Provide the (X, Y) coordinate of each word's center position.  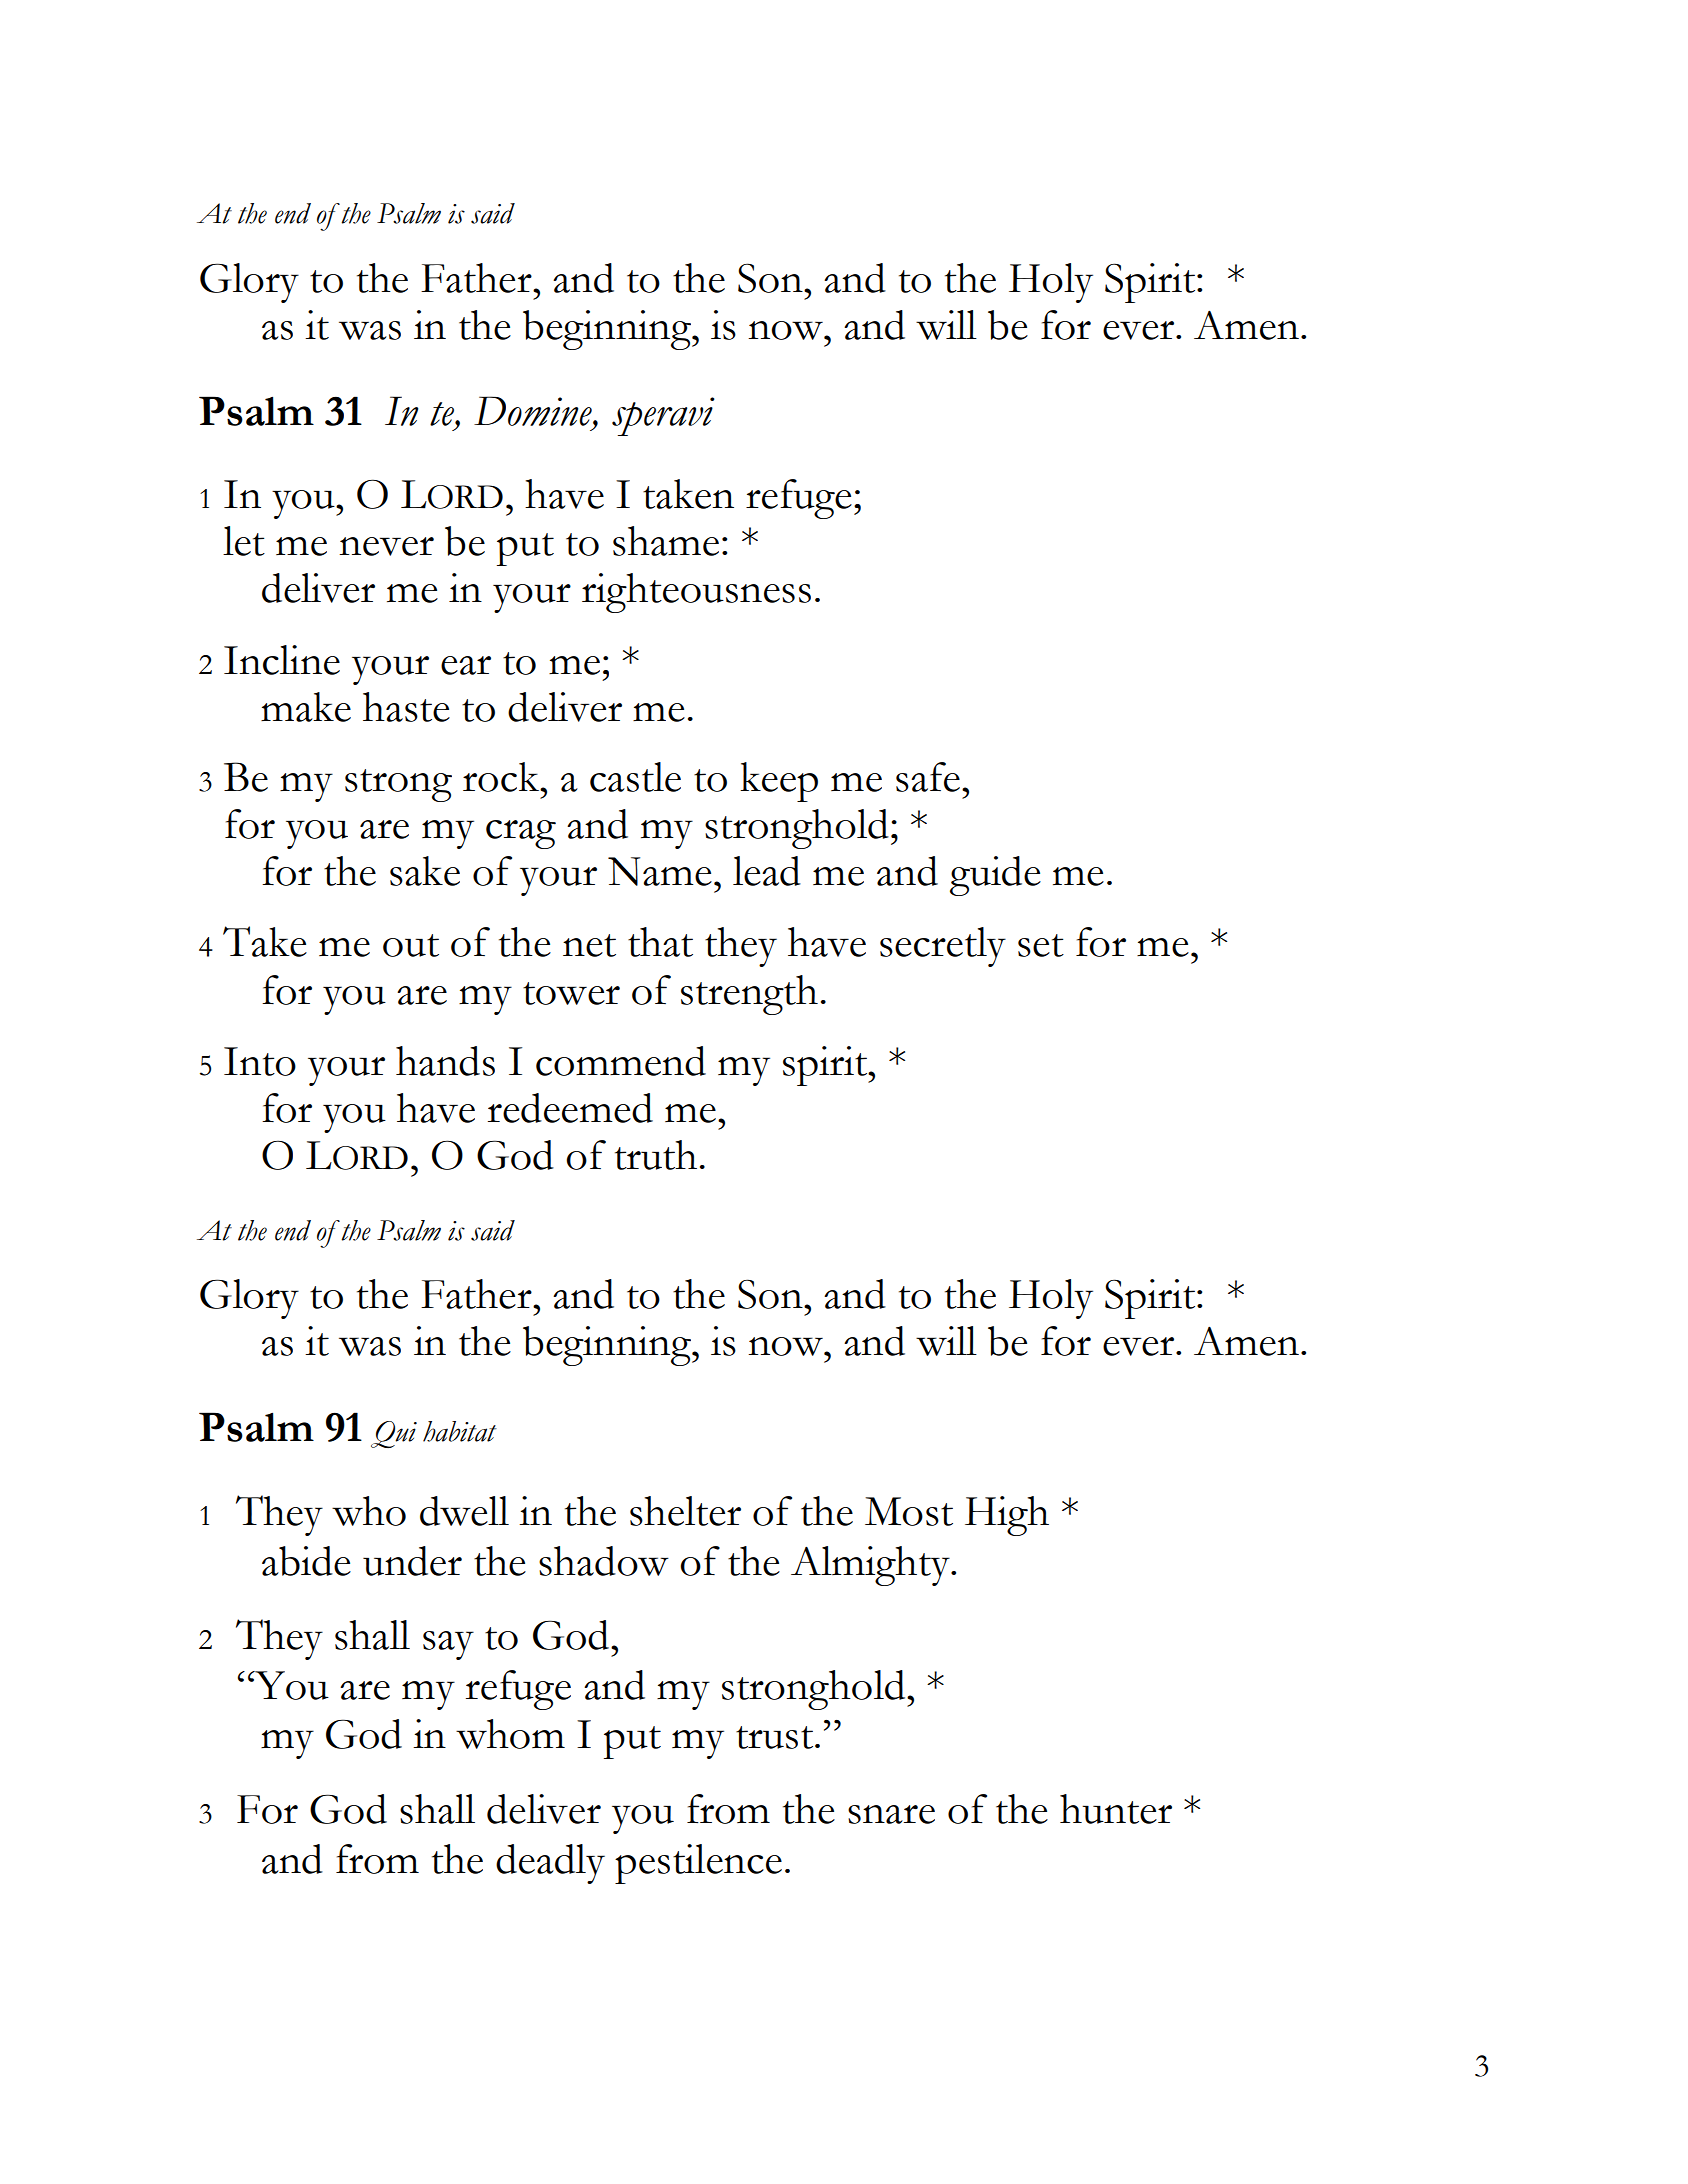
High (1007, 1516)
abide (306, 1561)
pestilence (698, 1864)
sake (425, 871)
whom (510, 1734)
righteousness (696, 593)
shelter (685, 1511)
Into (260, 1061)
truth (656, 1155)
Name (660, 871)
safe (928, 777)
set (1041, 945)
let (244, 541)
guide (995, 876)
